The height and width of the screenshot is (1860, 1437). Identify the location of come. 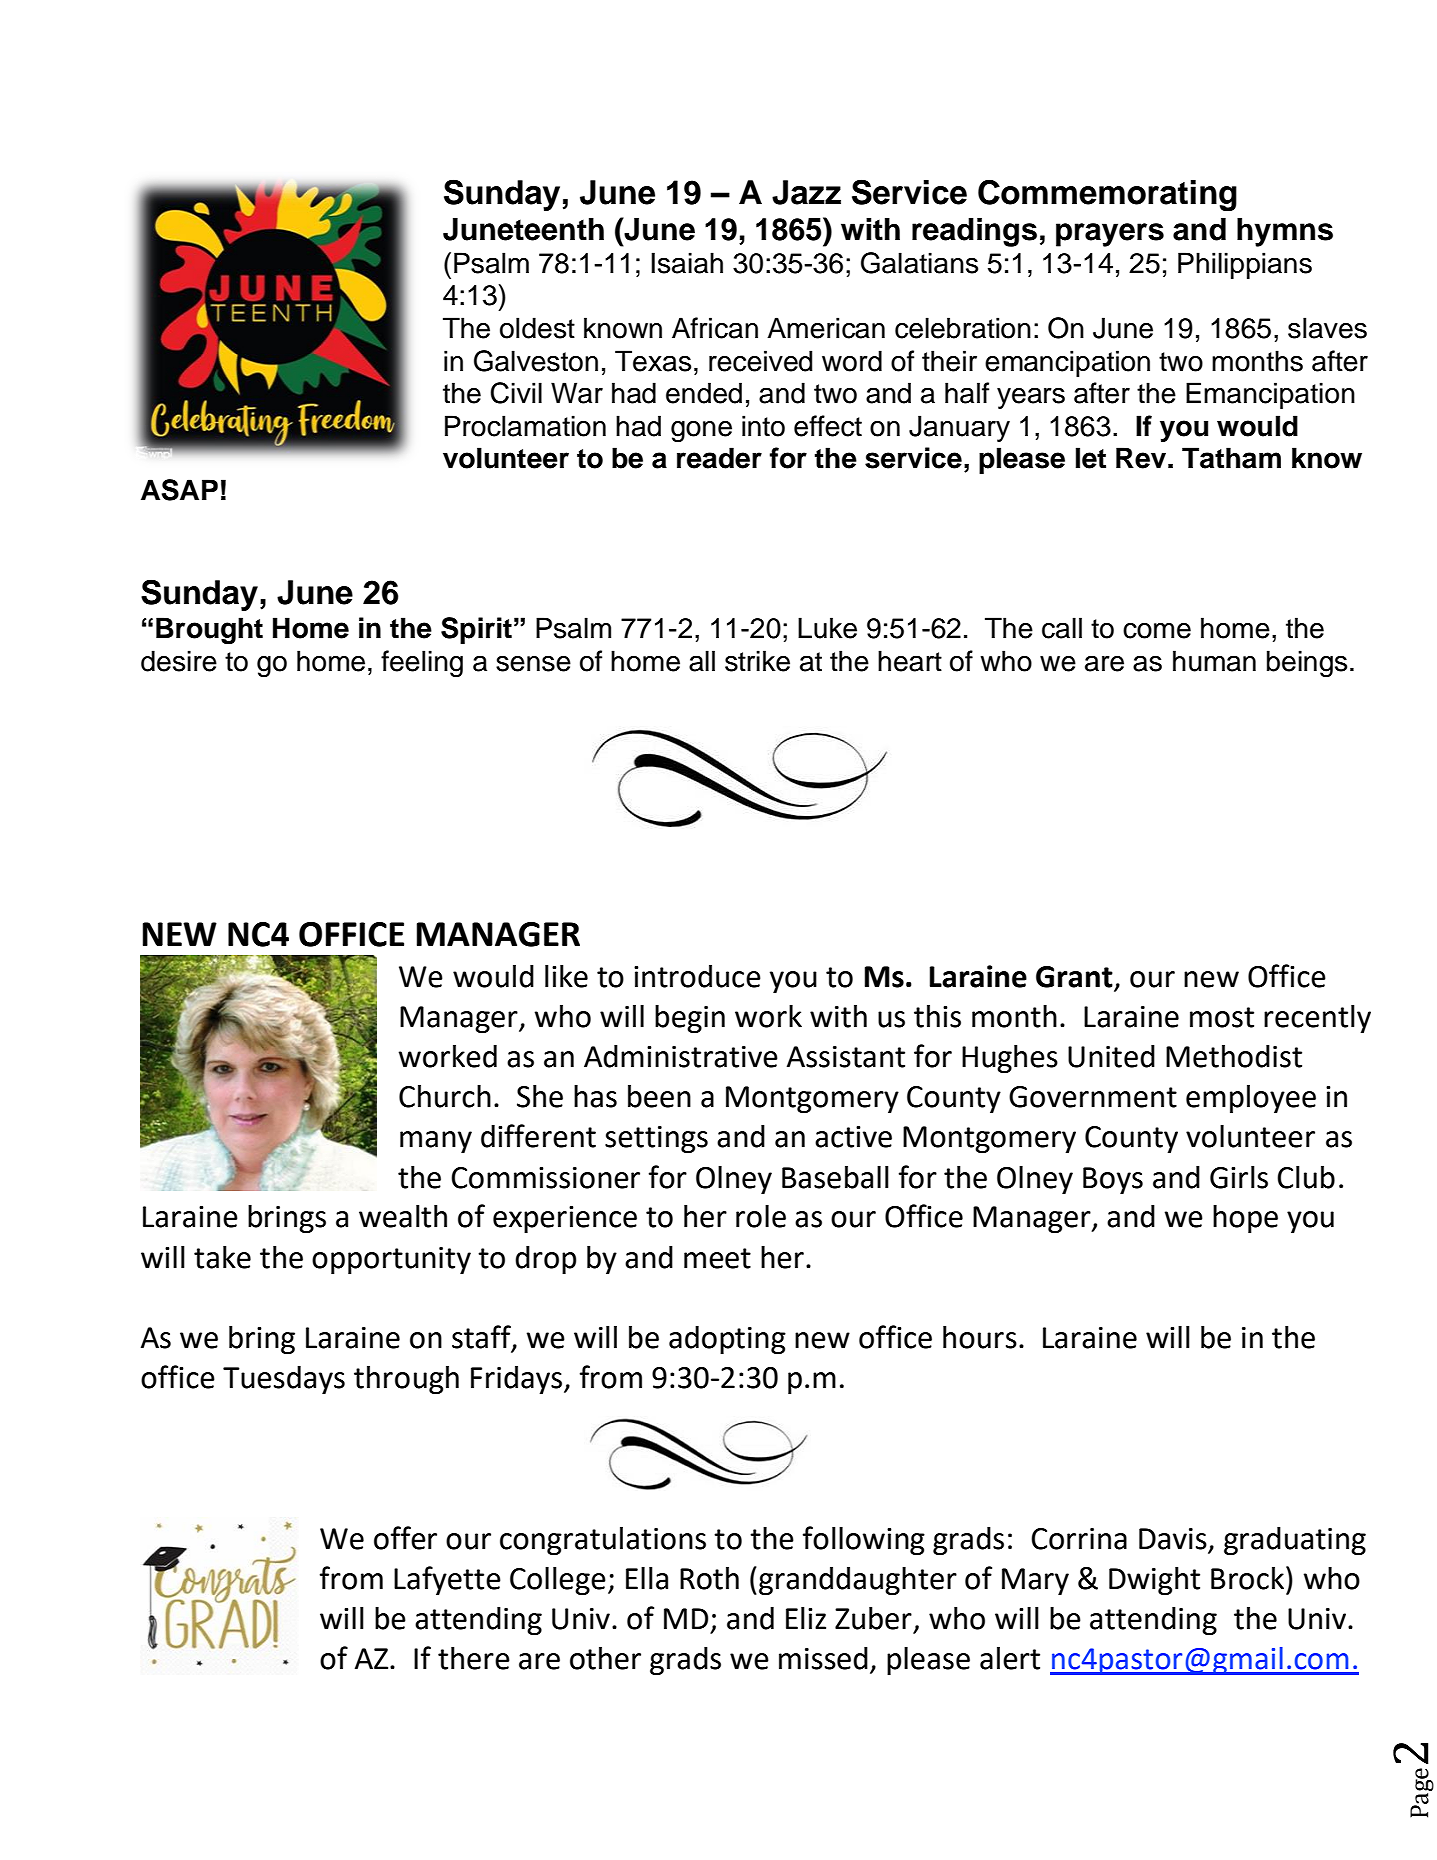
(1157, 631).
